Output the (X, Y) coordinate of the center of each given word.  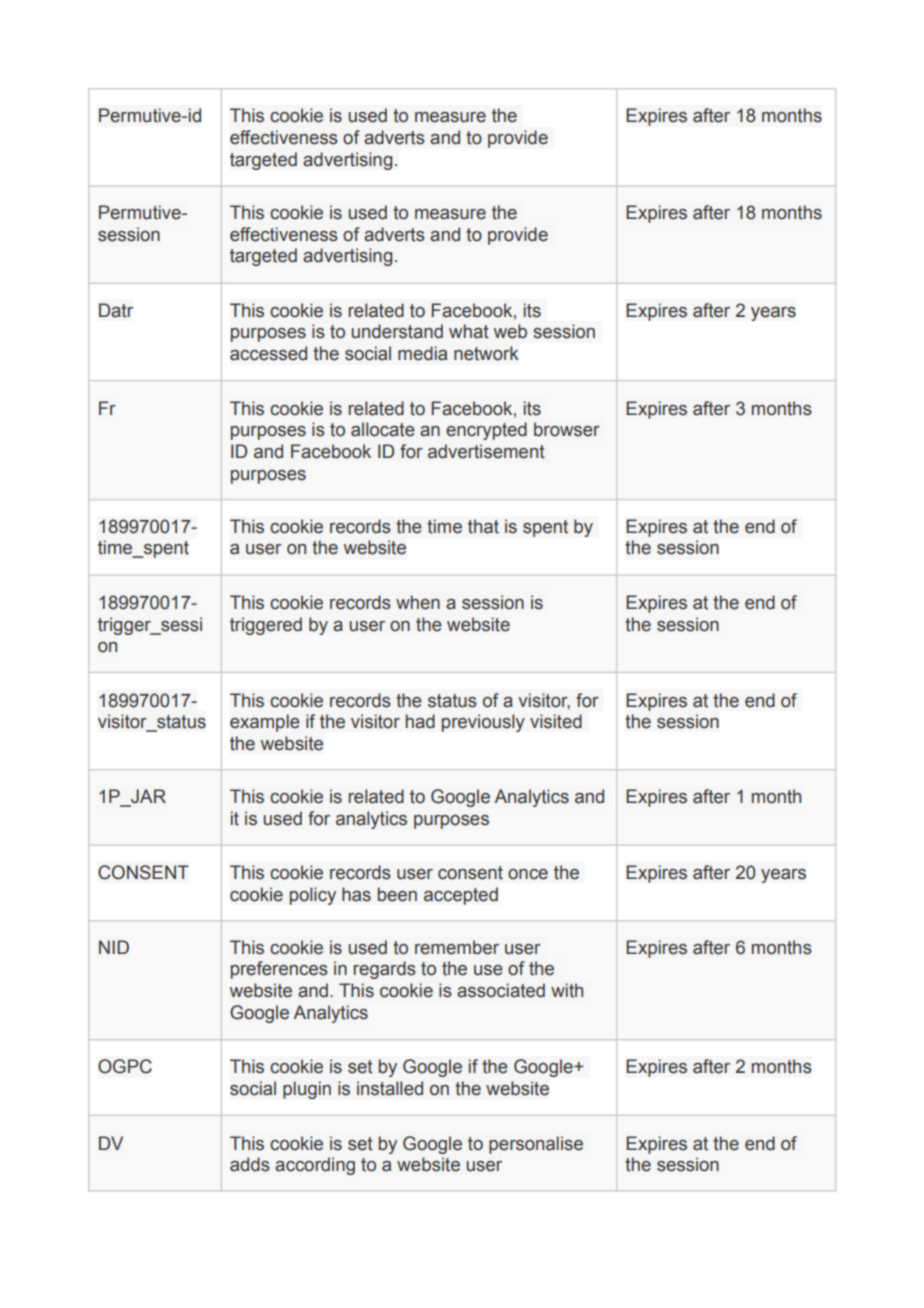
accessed (268, 353)
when (418, 602)
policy (313, 896)
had (420, 721)
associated (501, 990)
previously (483, 723)
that (483, 526)
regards (385, 970)
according (315, 1166)
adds (250, 1164)
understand (397, 331)
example (265, 723)
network (486, 353)
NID (114, 947)
